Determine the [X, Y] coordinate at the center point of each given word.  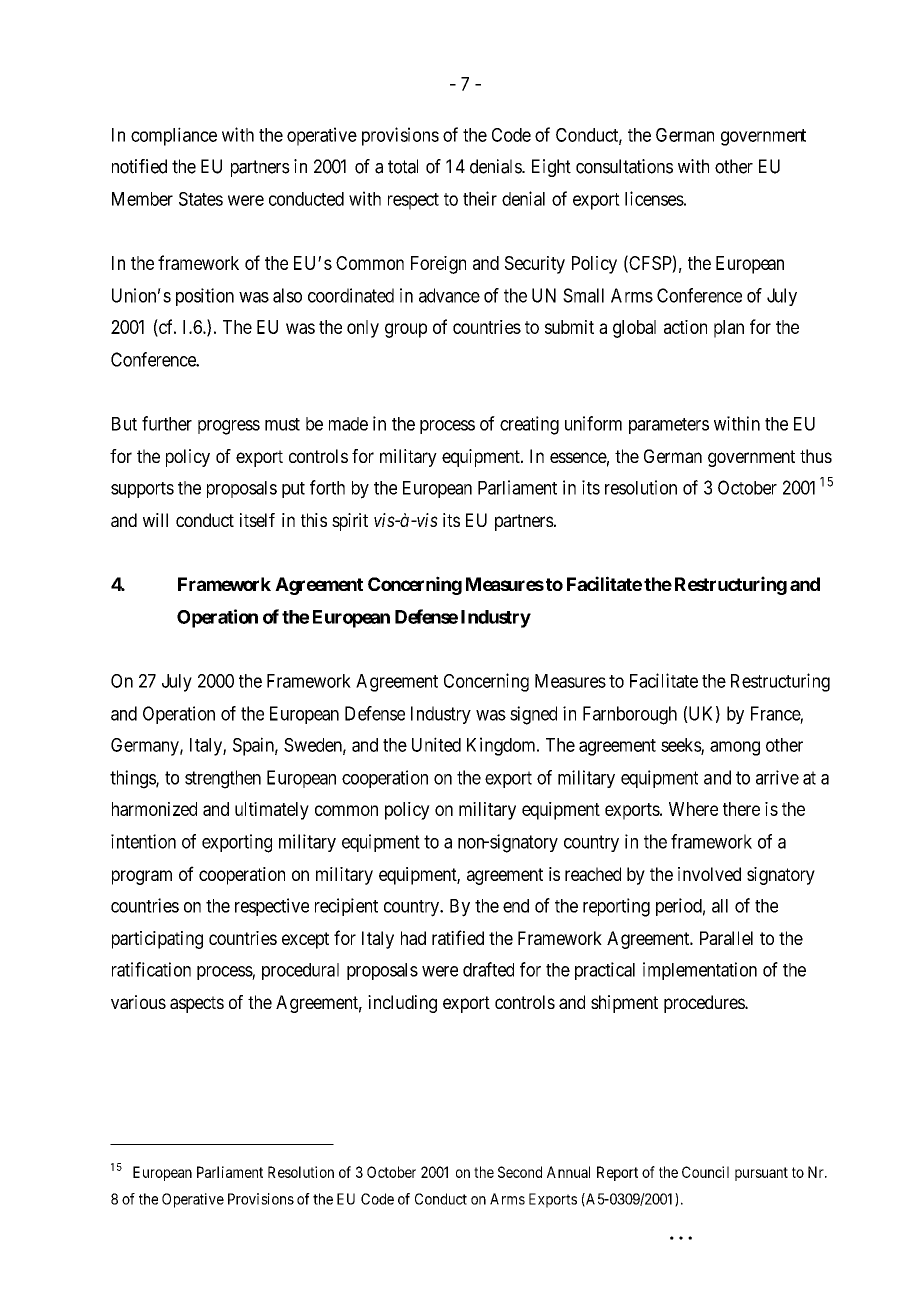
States [201, 199]
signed [533, 715]
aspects [197, 1004]
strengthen [223, 779]
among [735, 748]
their [480, 198]
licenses [654, 198]
